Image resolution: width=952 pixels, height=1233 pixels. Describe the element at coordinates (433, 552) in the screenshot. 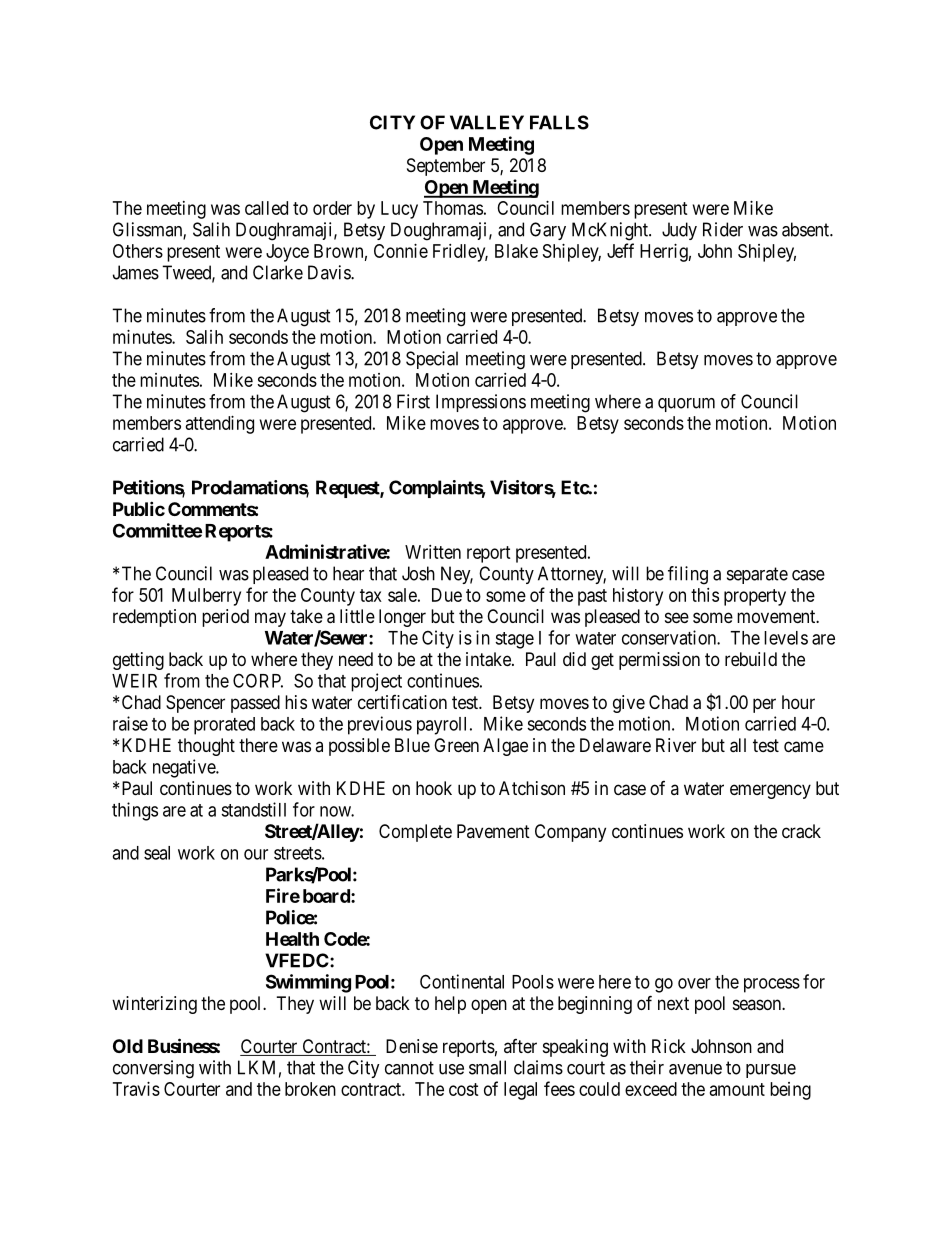

I see `Written` at that location.
